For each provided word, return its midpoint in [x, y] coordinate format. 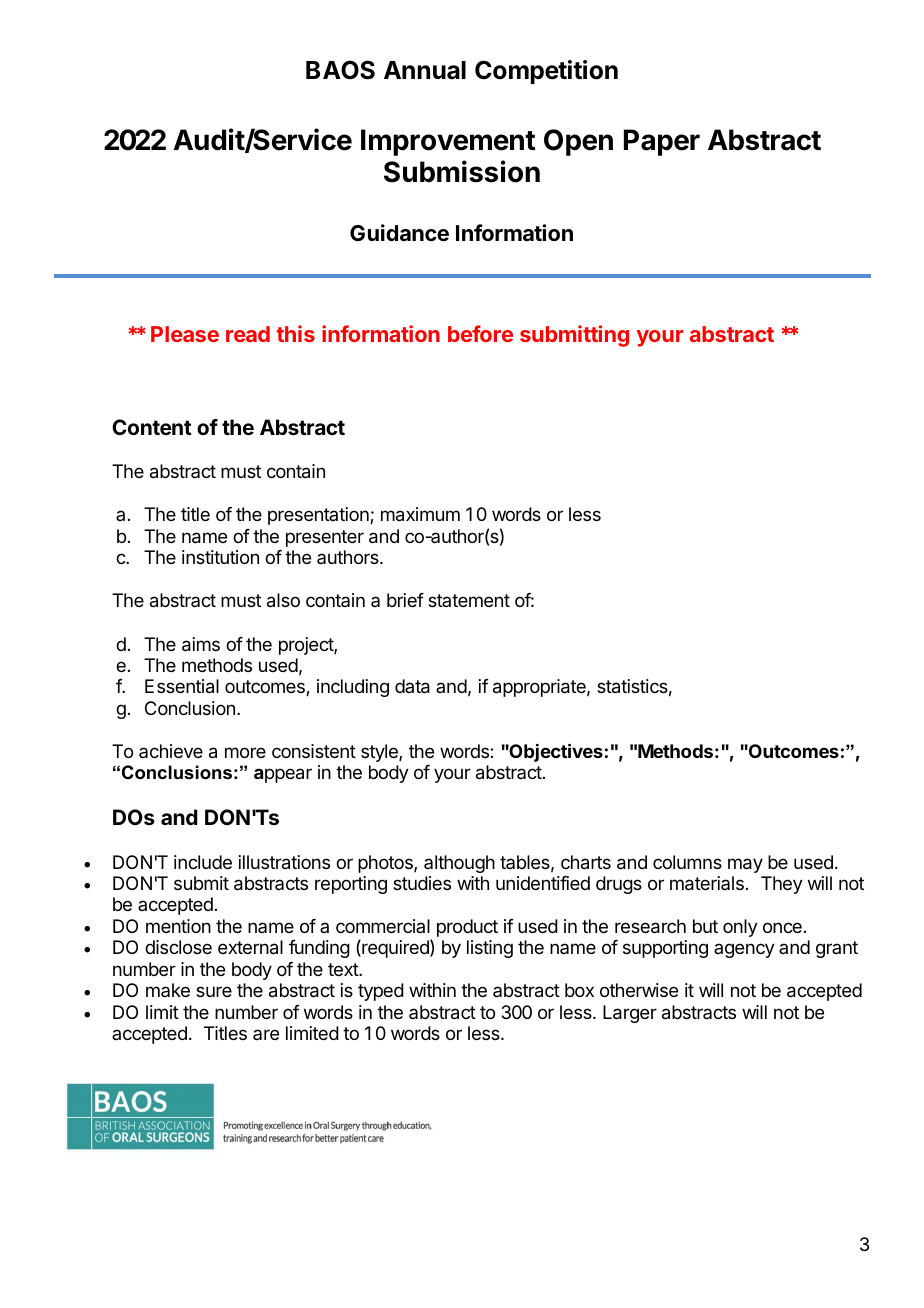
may [745, 865]
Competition [546, 72]
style [380, 753]
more [245, 752]
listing [490, 949]
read [248, 334]
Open [578, 142]
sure [214, 991]
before [480, 333]
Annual [425, 70]
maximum [420, 514]
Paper [662, 142]
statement [469, 600]
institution [220, 557]
